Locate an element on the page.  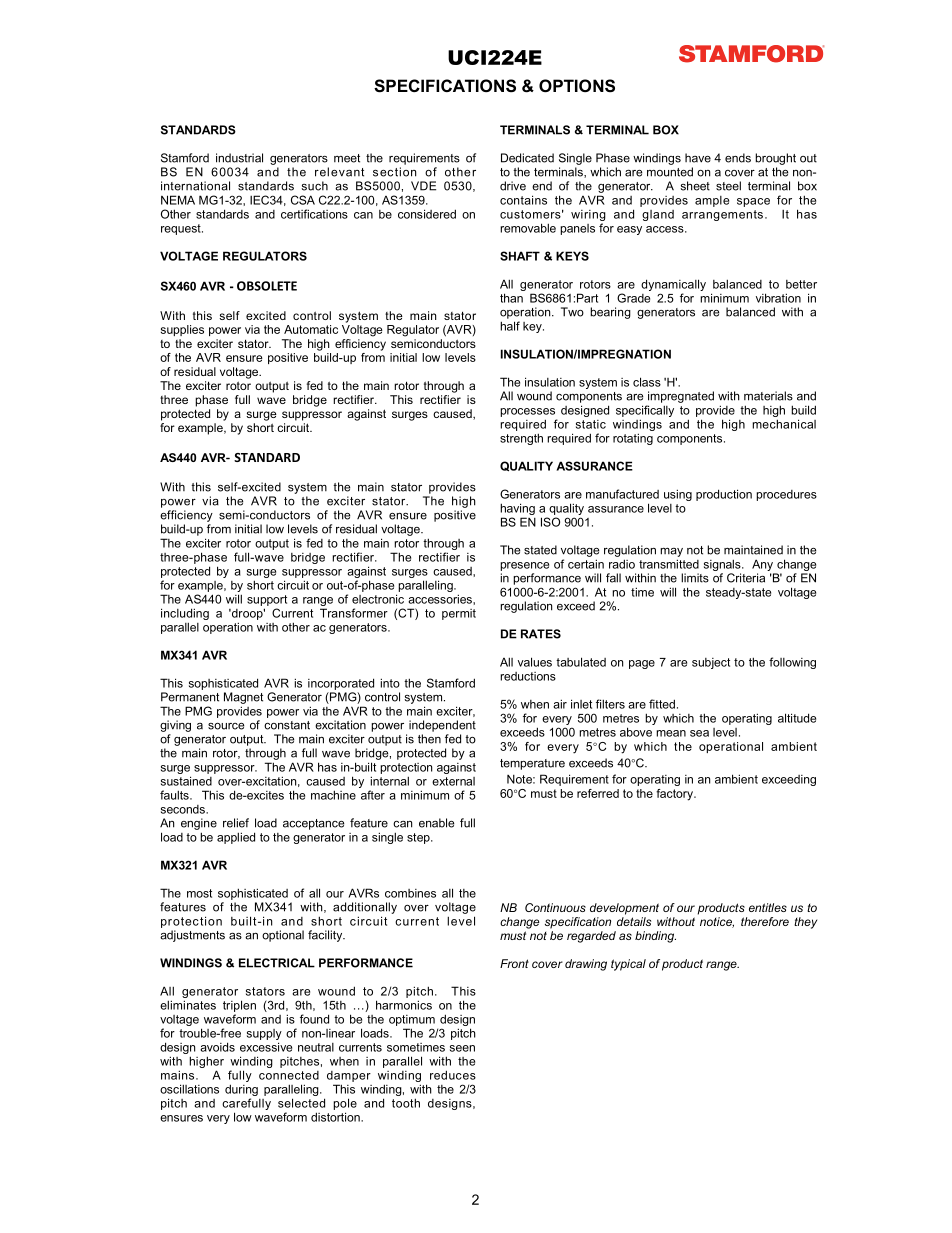
typical is located at coordinates (628, 965).
